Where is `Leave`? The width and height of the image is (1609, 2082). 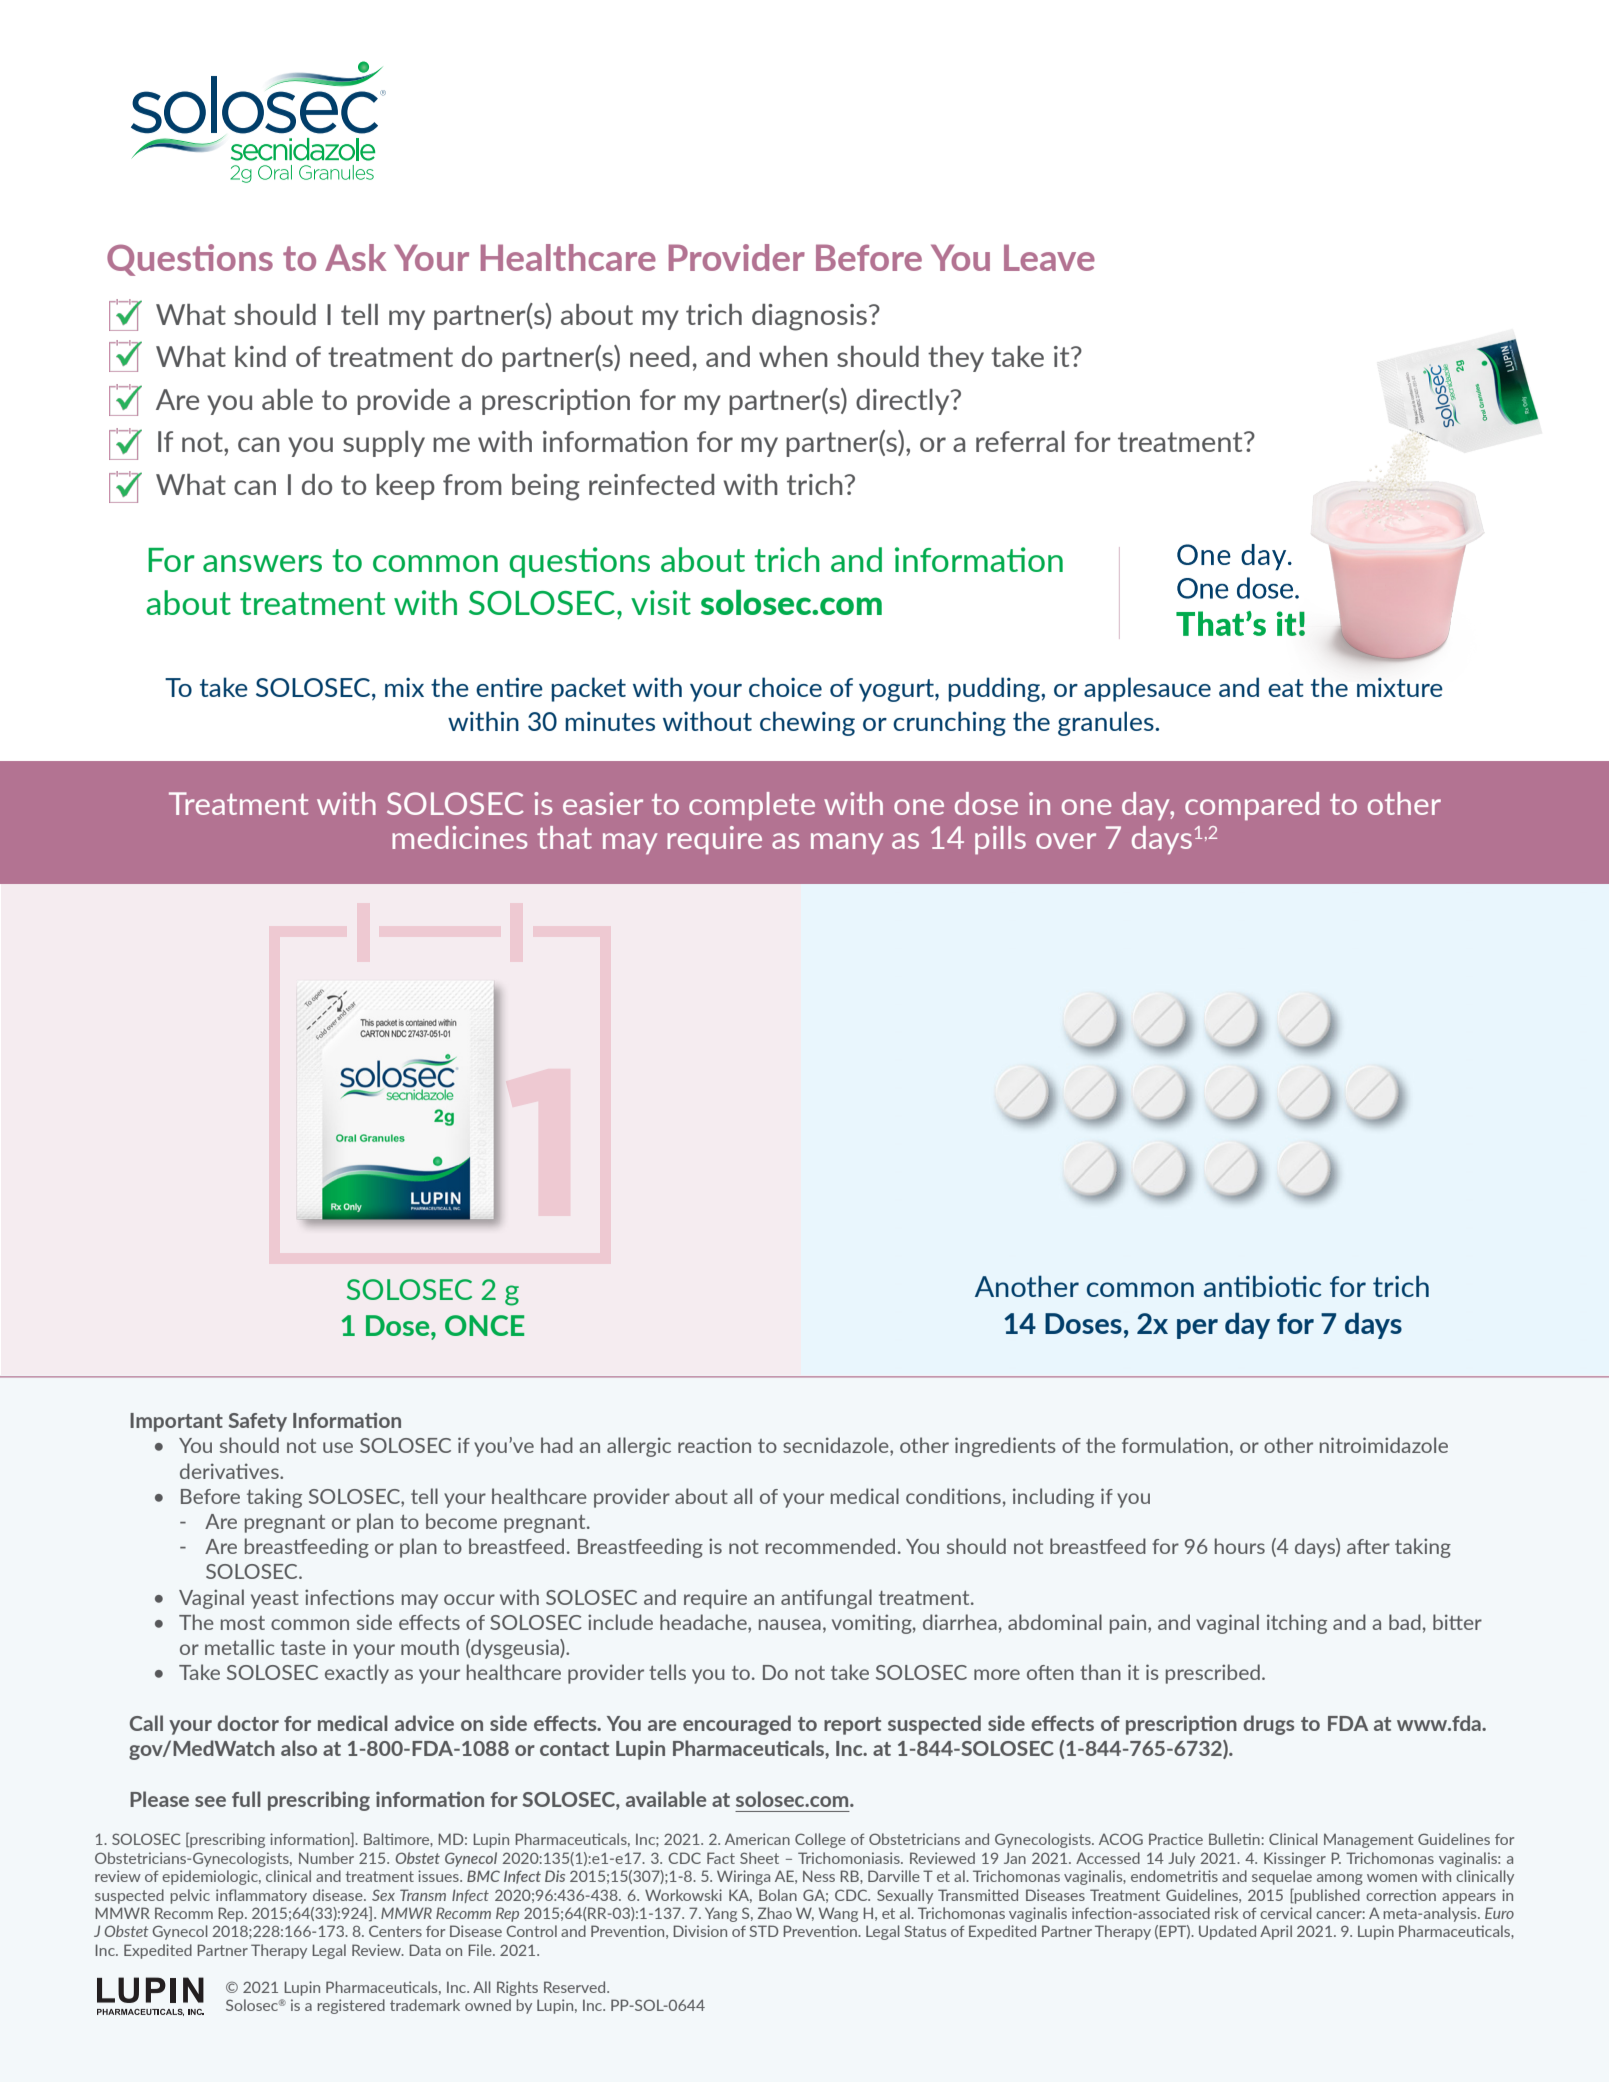
Leave is located at coordinates (1049, 257).
